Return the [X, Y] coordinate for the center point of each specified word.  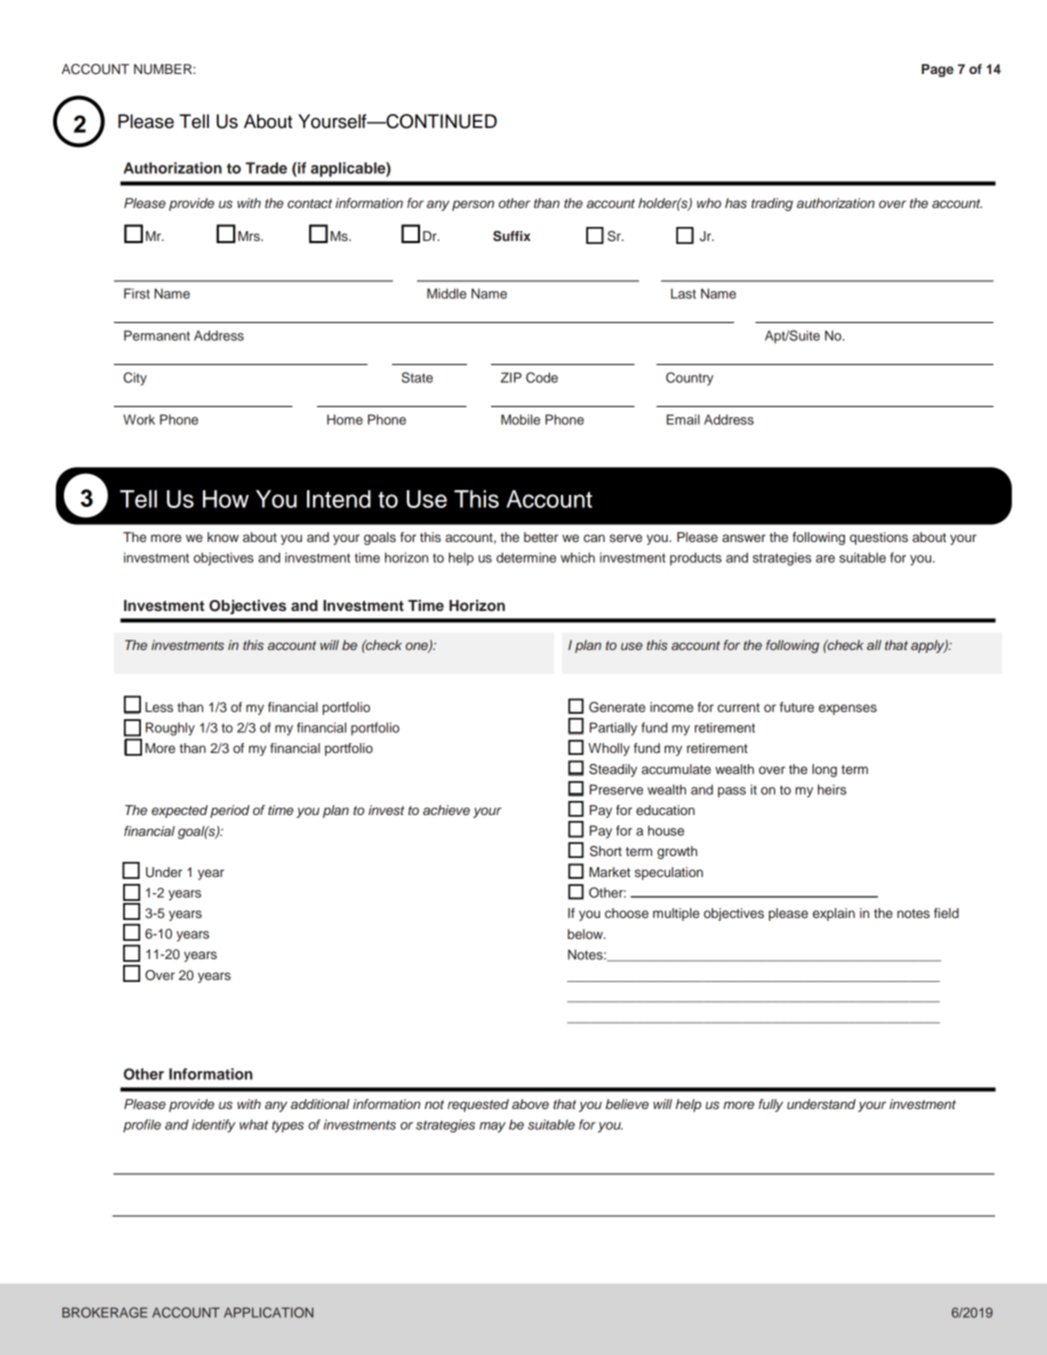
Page [938, 70]
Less [159, 707]
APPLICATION [268, 1312]
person [473, 205]
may [492, 1127]
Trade [266, 168]
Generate [617, 707]
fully [771, 1105]
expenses [848, 709]
